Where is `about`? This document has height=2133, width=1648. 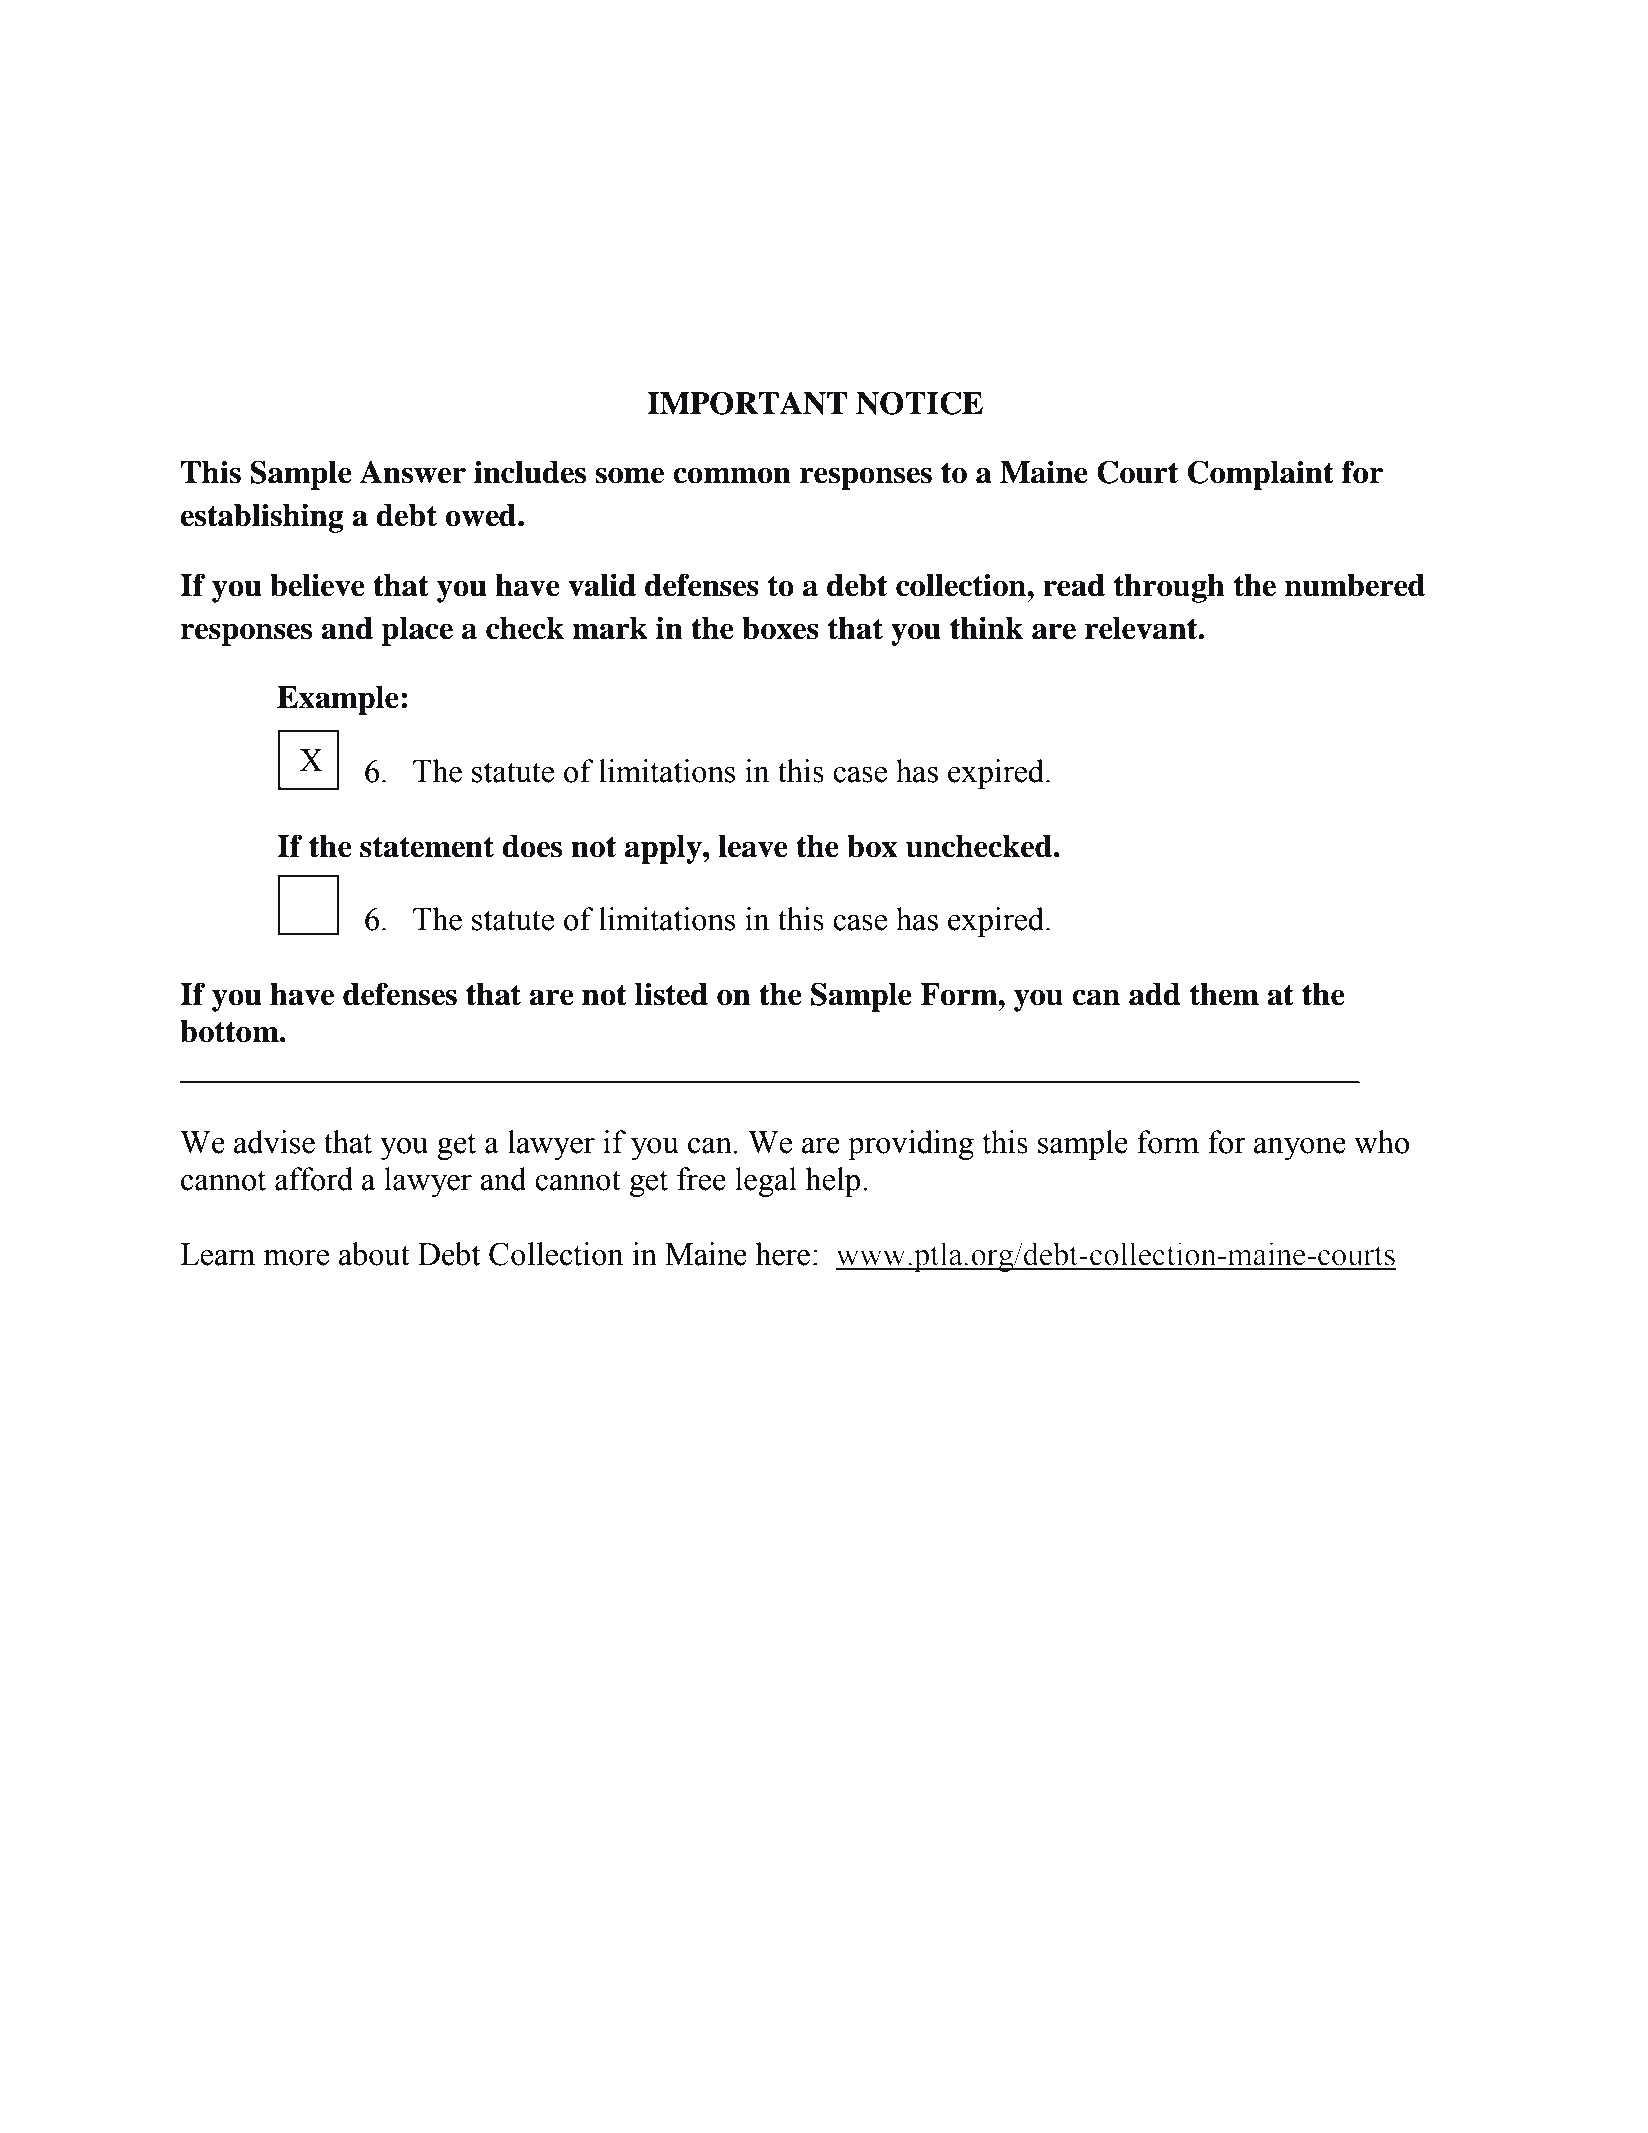 about is located at coordinates (374, 1254).
